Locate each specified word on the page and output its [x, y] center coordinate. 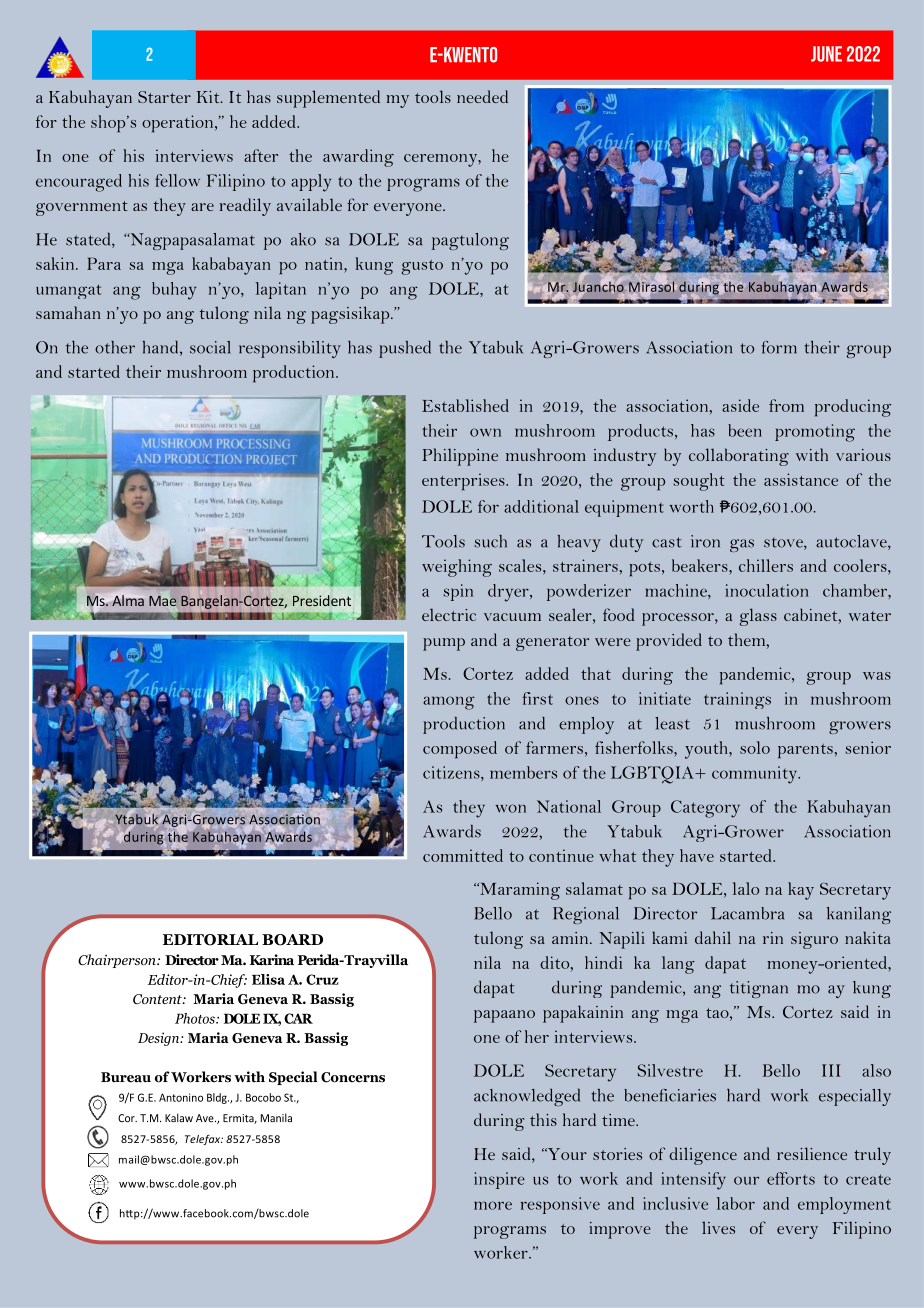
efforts [791, 1178]
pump [444, 644]
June [826, 54]
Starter [164, 97]
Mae [163, 601]
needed [482, 96]
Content [158, 999]
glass [758, 617]
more [493, 1205]
